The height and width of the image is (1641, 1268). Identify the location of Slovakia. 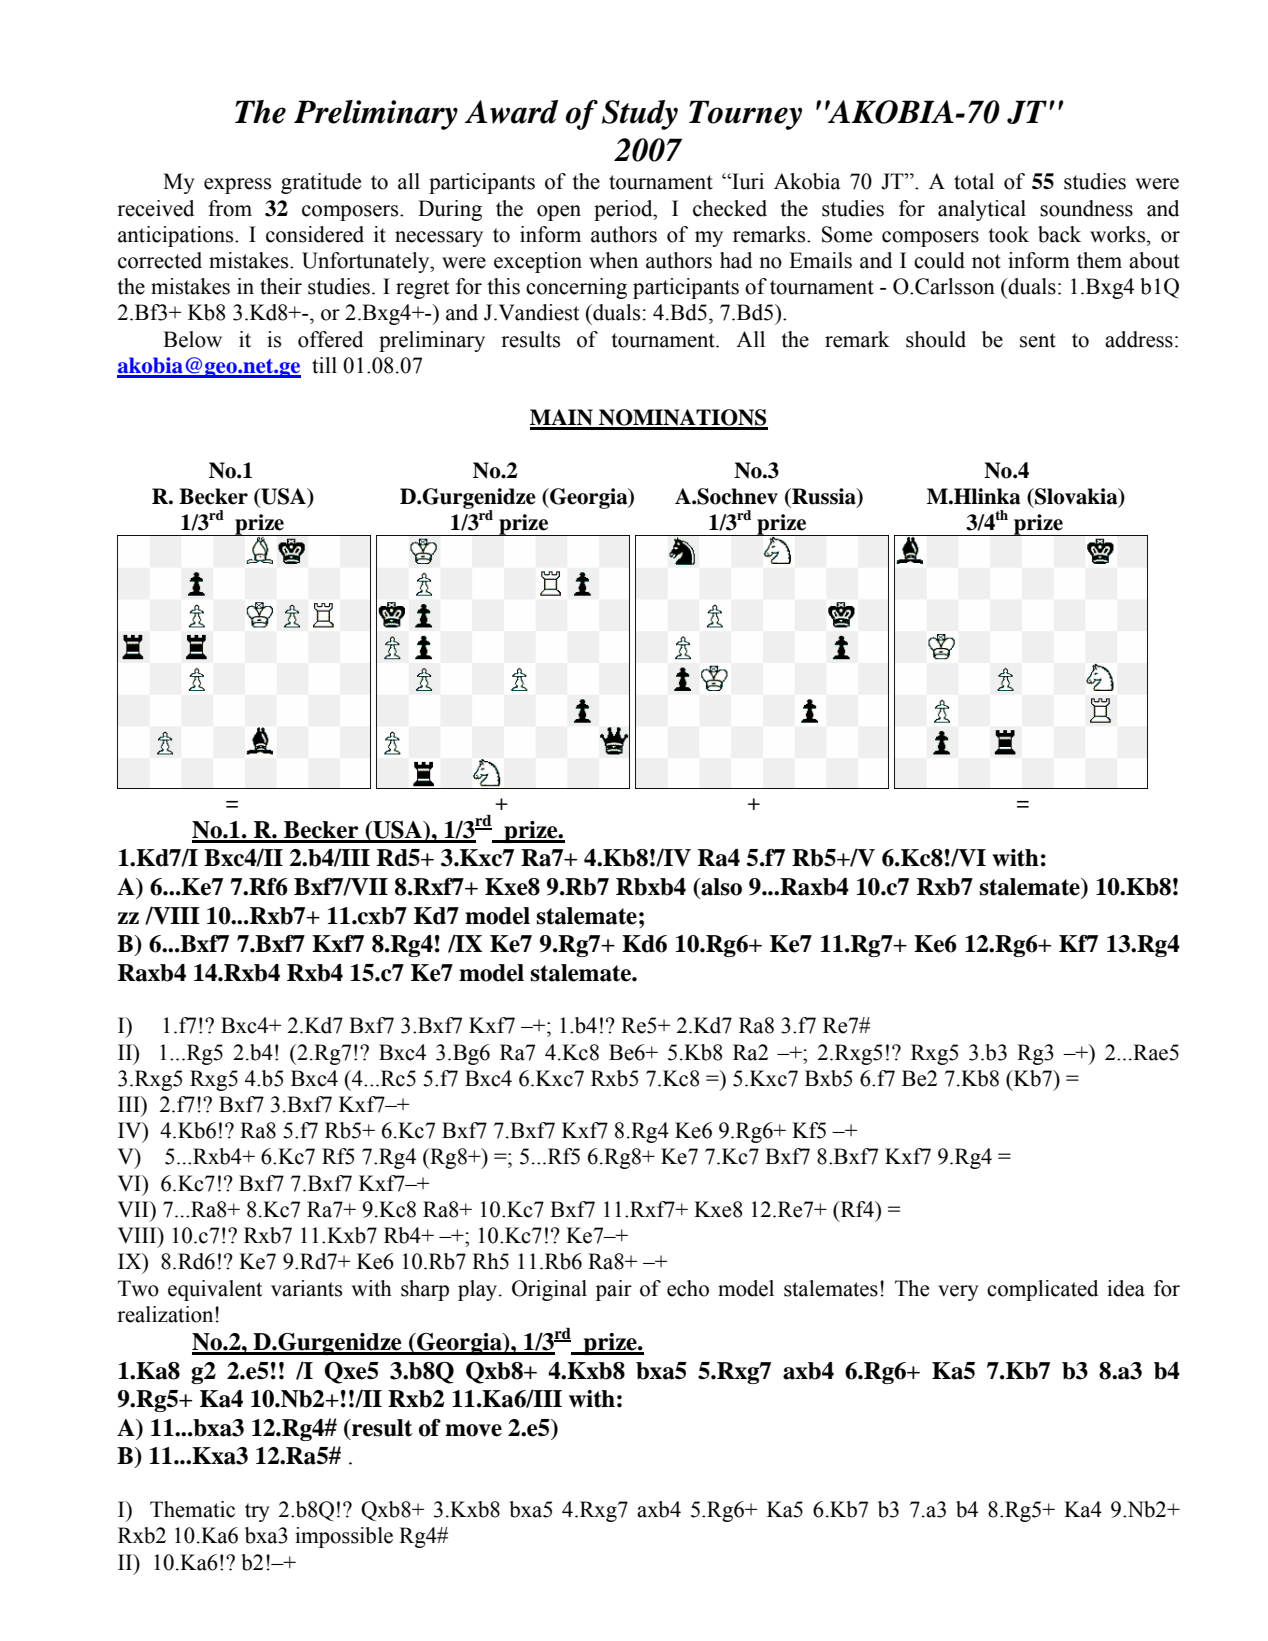
(1076, 497).
